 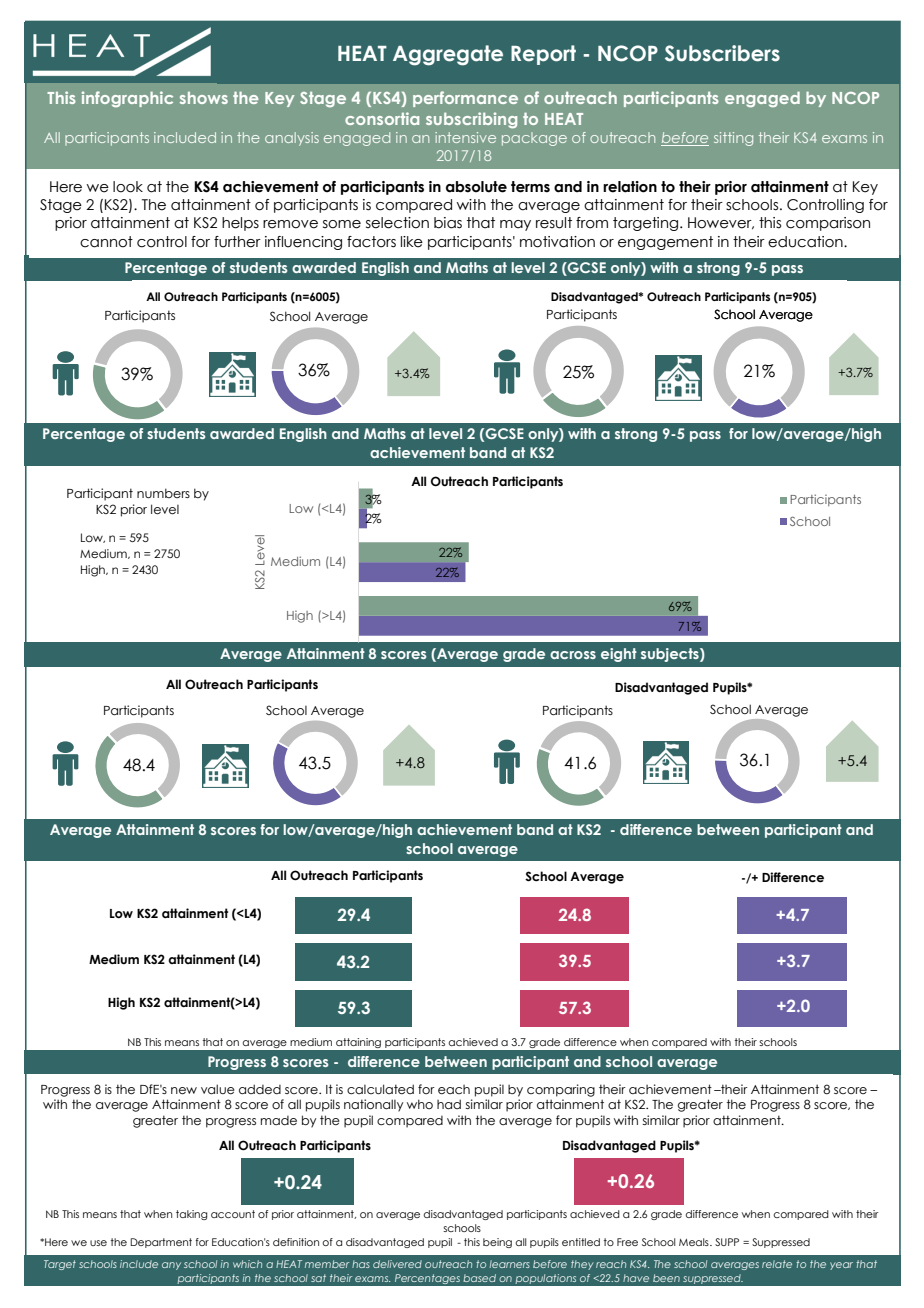 What do you see at coordinates (161, 1243) in the screenshot?
I see `Department` at bounding box center [161, 1243].
